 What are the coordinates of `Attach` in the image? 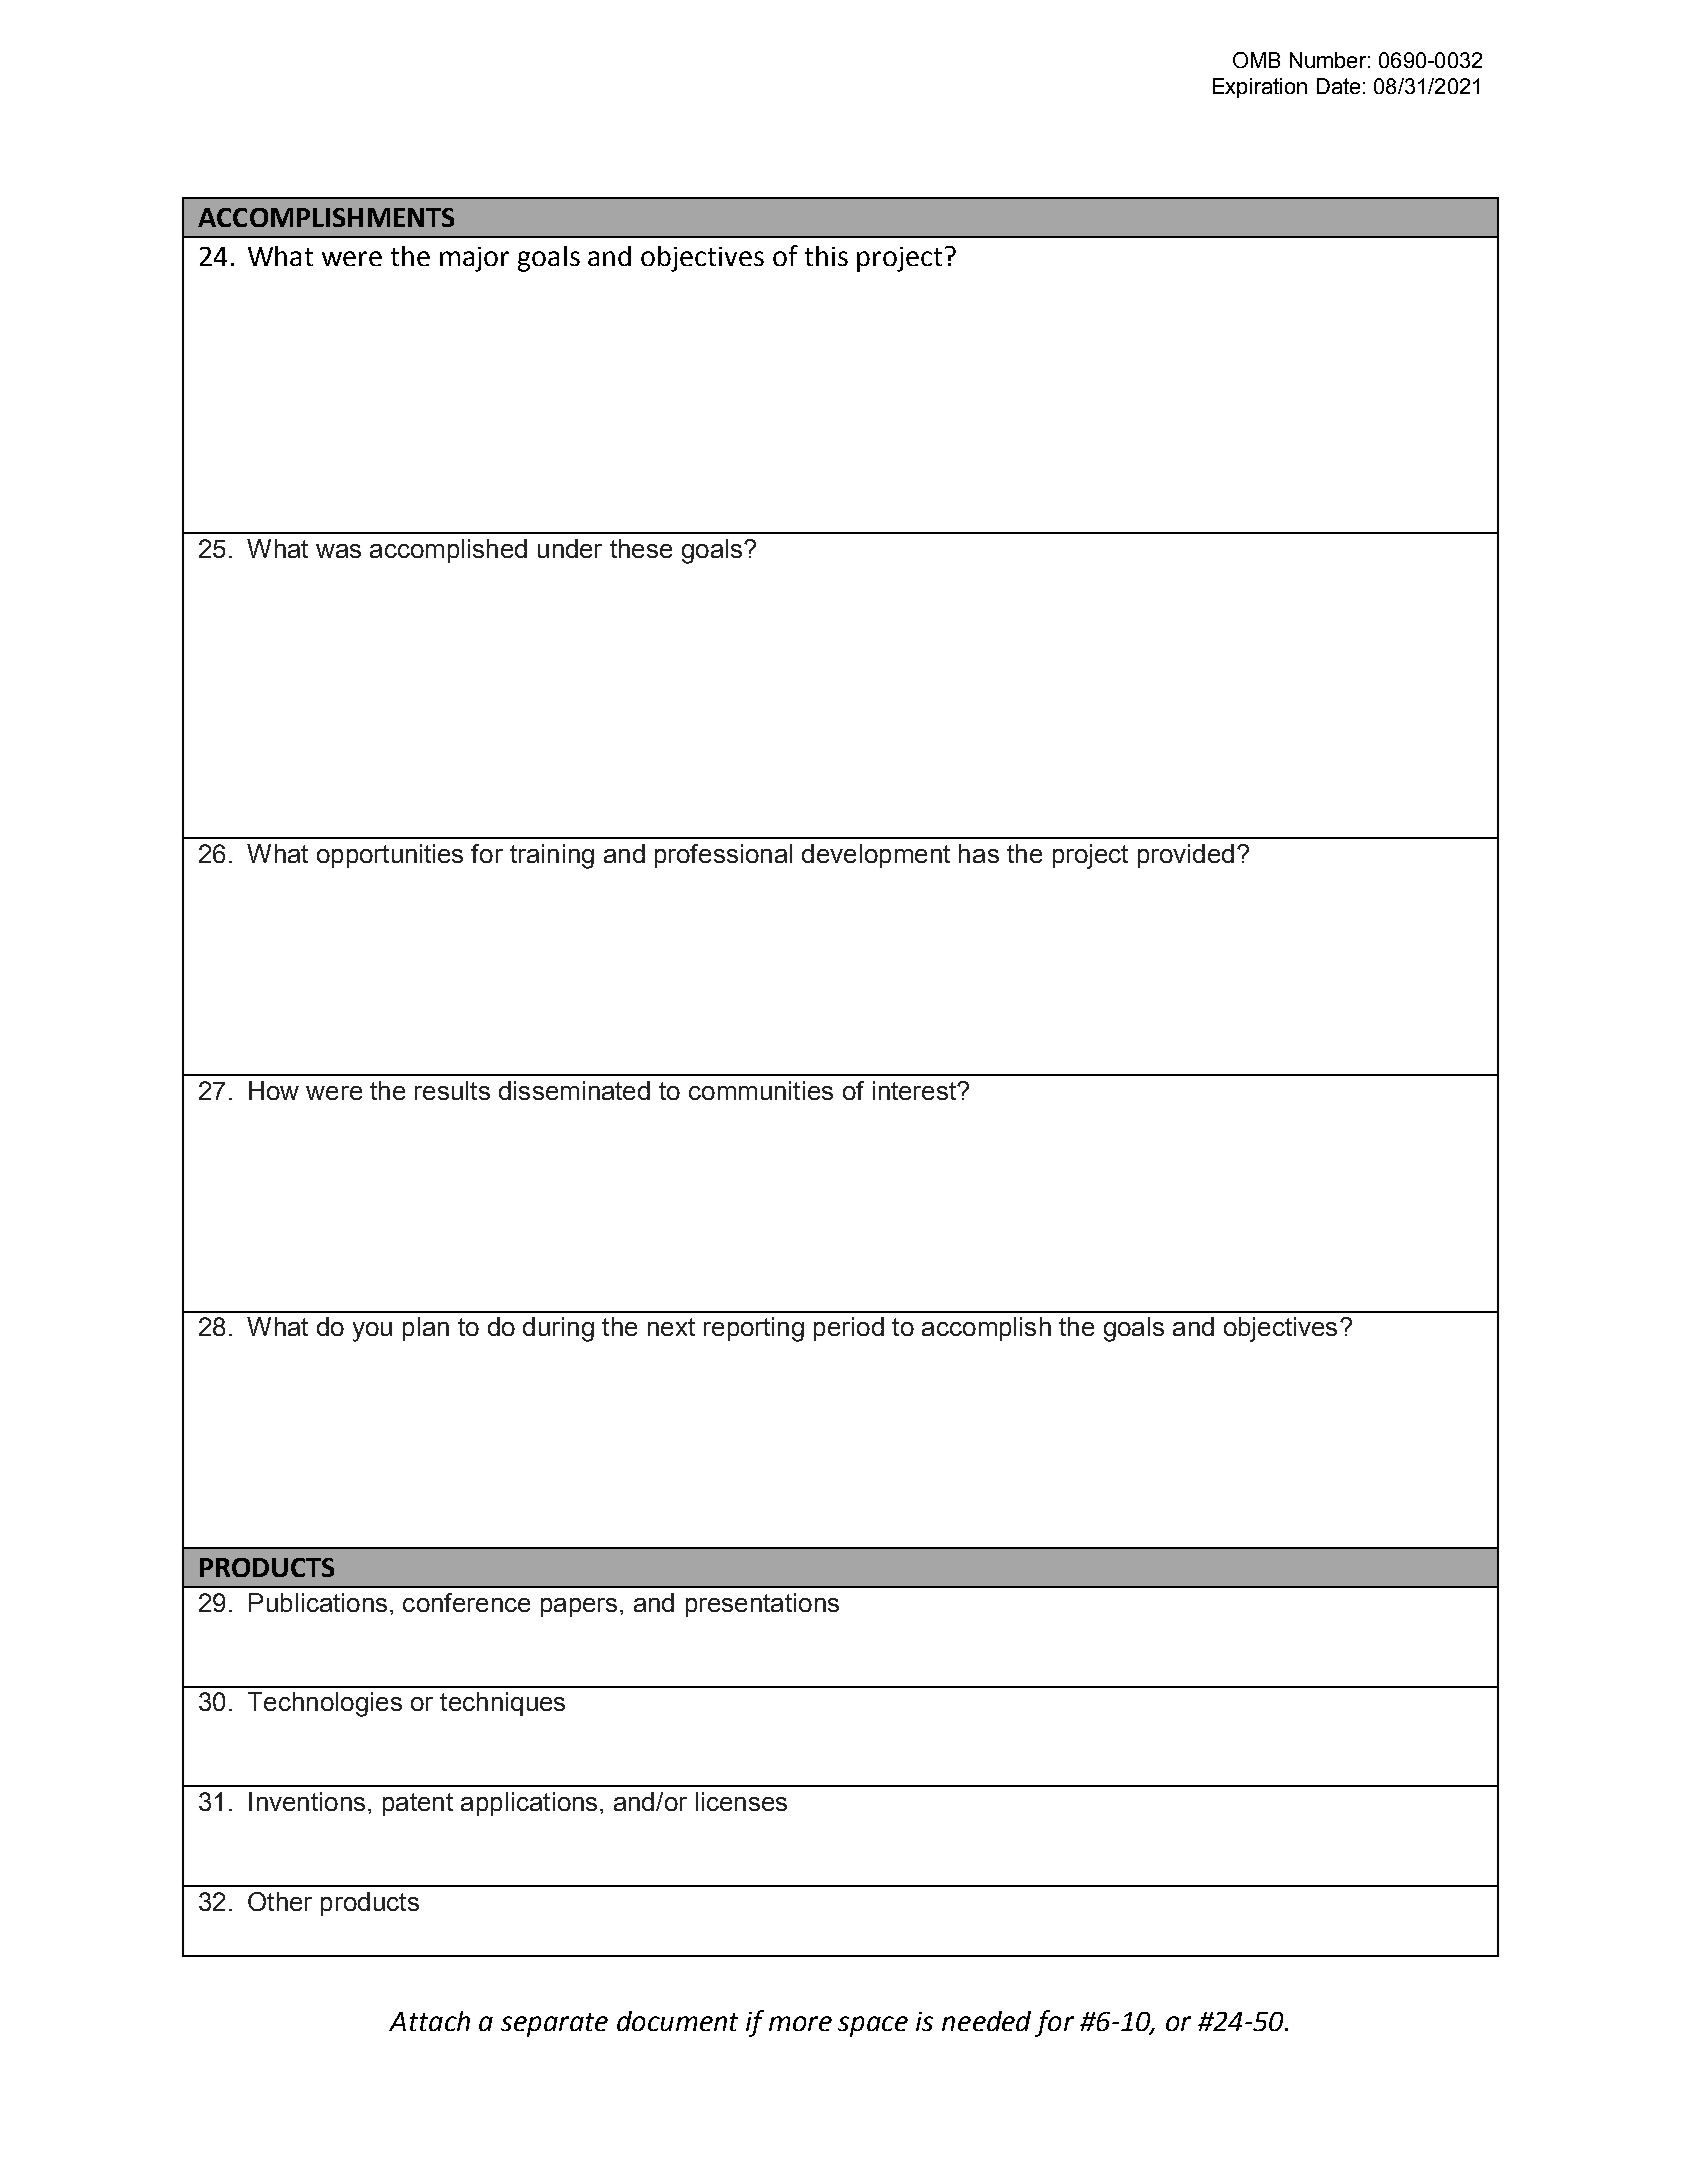 It's located at (429, 2021).
